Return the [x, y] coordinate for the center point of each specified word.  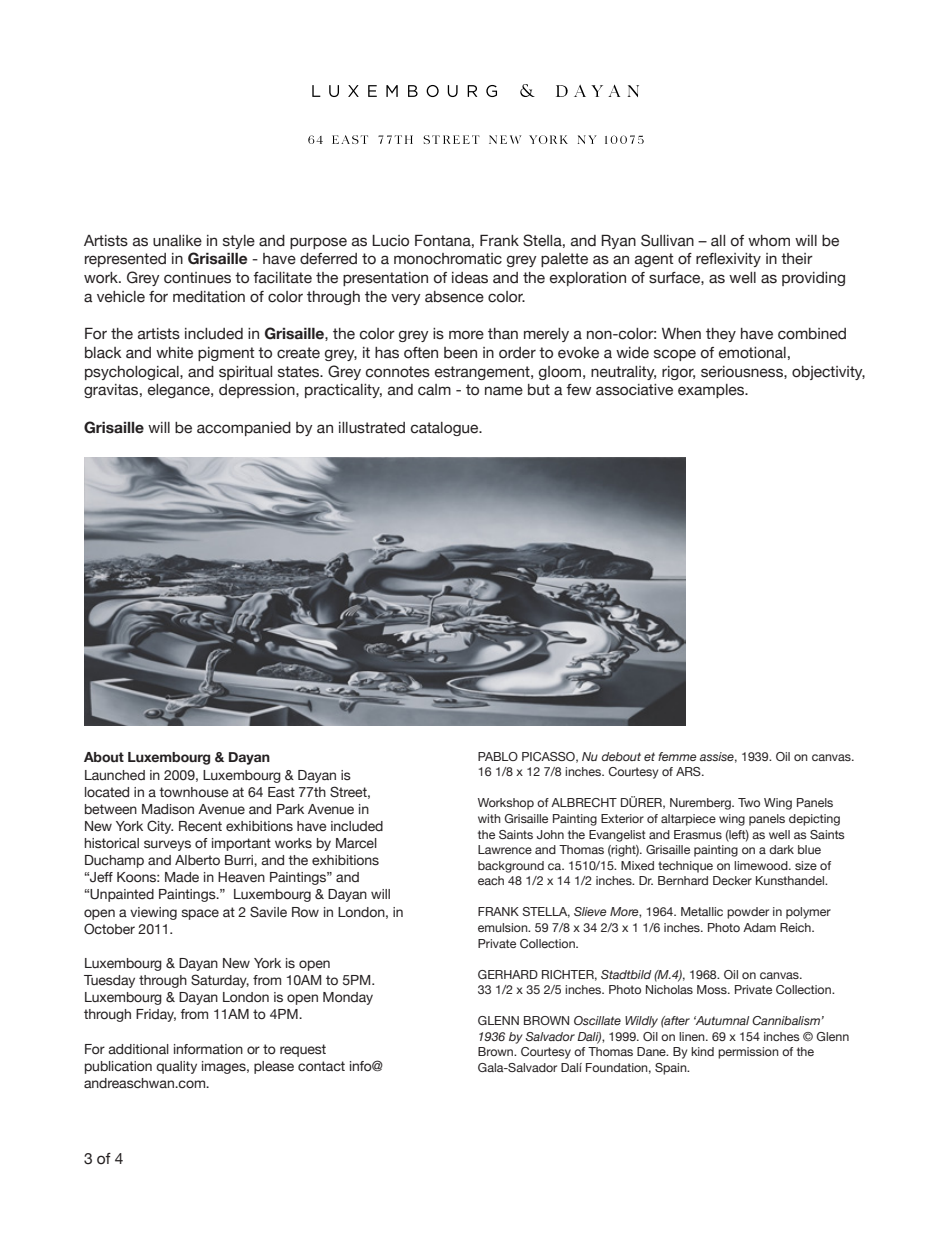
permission [748, 1053]
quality [176, 1067]
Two [749, 802]
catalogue [446, 429]
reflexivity [728, 260]
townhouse [193, 792]
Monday [348, 998]
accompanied [244, 429]
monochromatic [448, 259]
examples [712, 391]
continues [197, 278]
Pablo [498, 756]
